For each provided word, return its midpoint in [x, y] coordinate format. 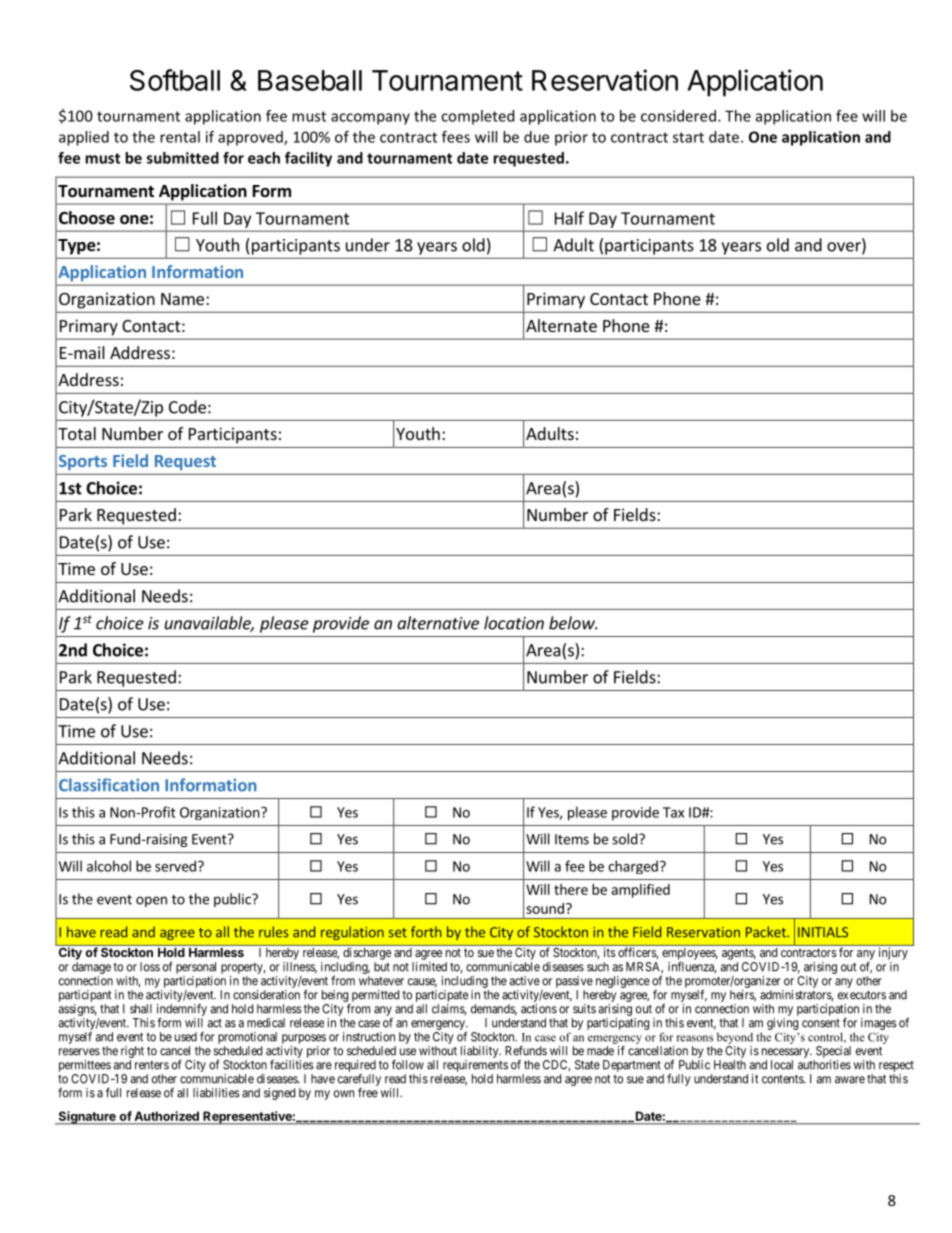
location [514, 623]
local [782, 1065]
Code [187, 407]
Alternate [561, 325]
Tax [673, 812]
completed [477, 117]
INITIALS [823, 932]
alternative [438, 623]
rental [180, 137]
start [688, 137]
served [175, 866]
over [845, 248]
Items [572, 839]
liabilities [216, 1093]
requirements [475, 1066]
